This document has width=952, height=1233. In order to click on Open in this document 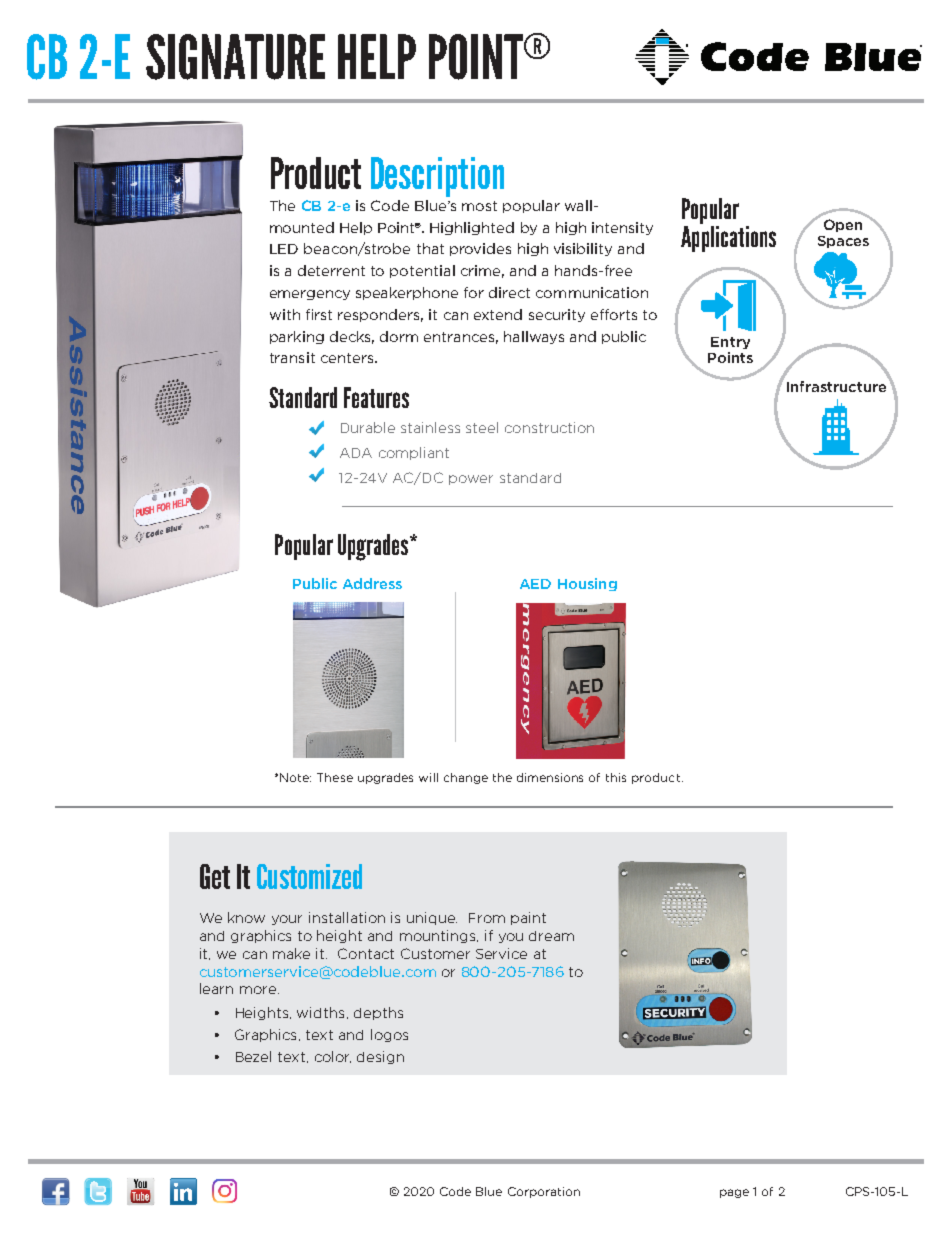, I will do `click(843, 225)`.
